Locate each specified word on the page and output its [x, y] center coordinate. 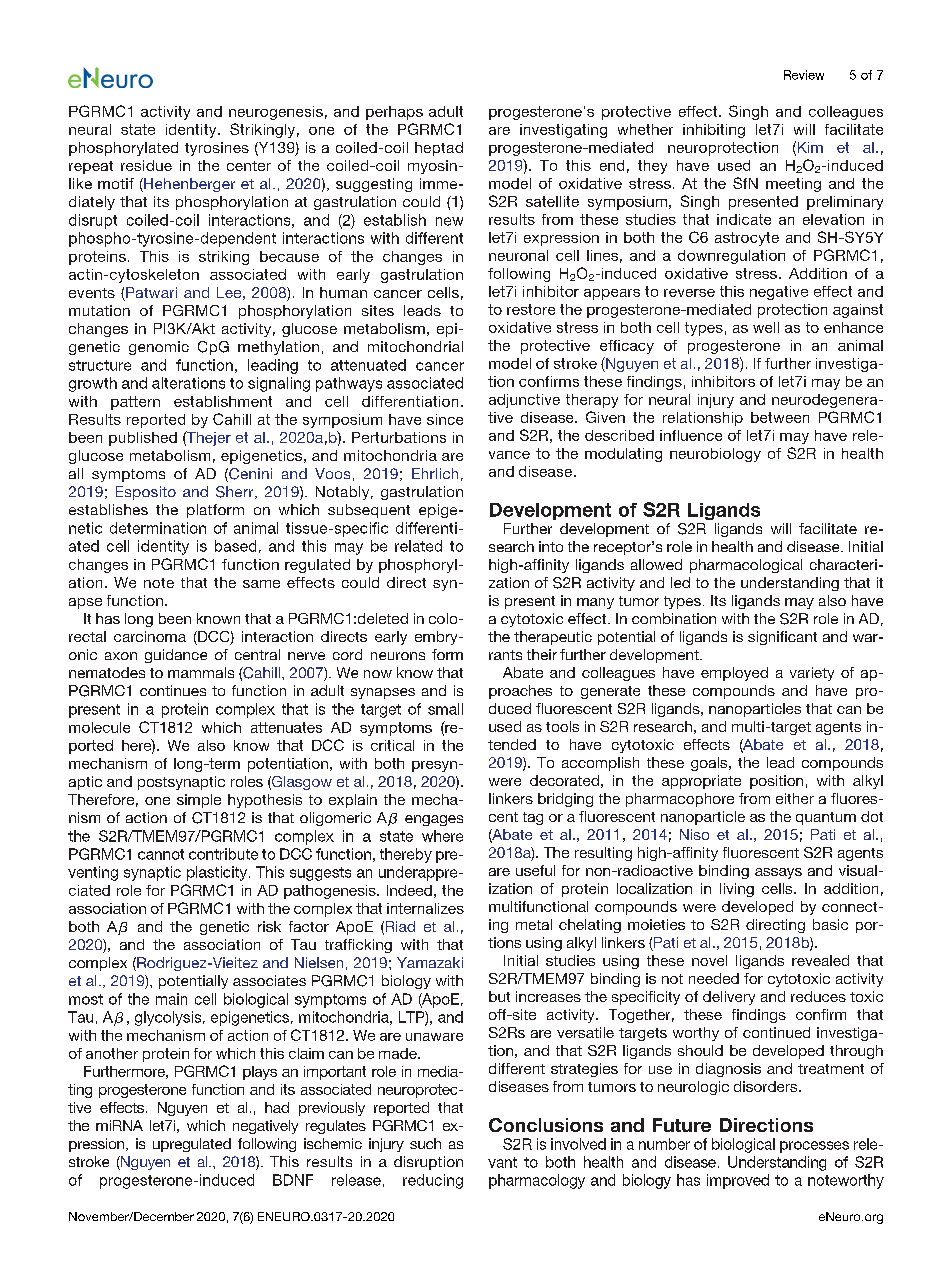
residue [146, 165]
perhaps [394, 113]
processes [814, 1147]
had [277, 1107]
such [425, 1143]
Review [804, 75]
